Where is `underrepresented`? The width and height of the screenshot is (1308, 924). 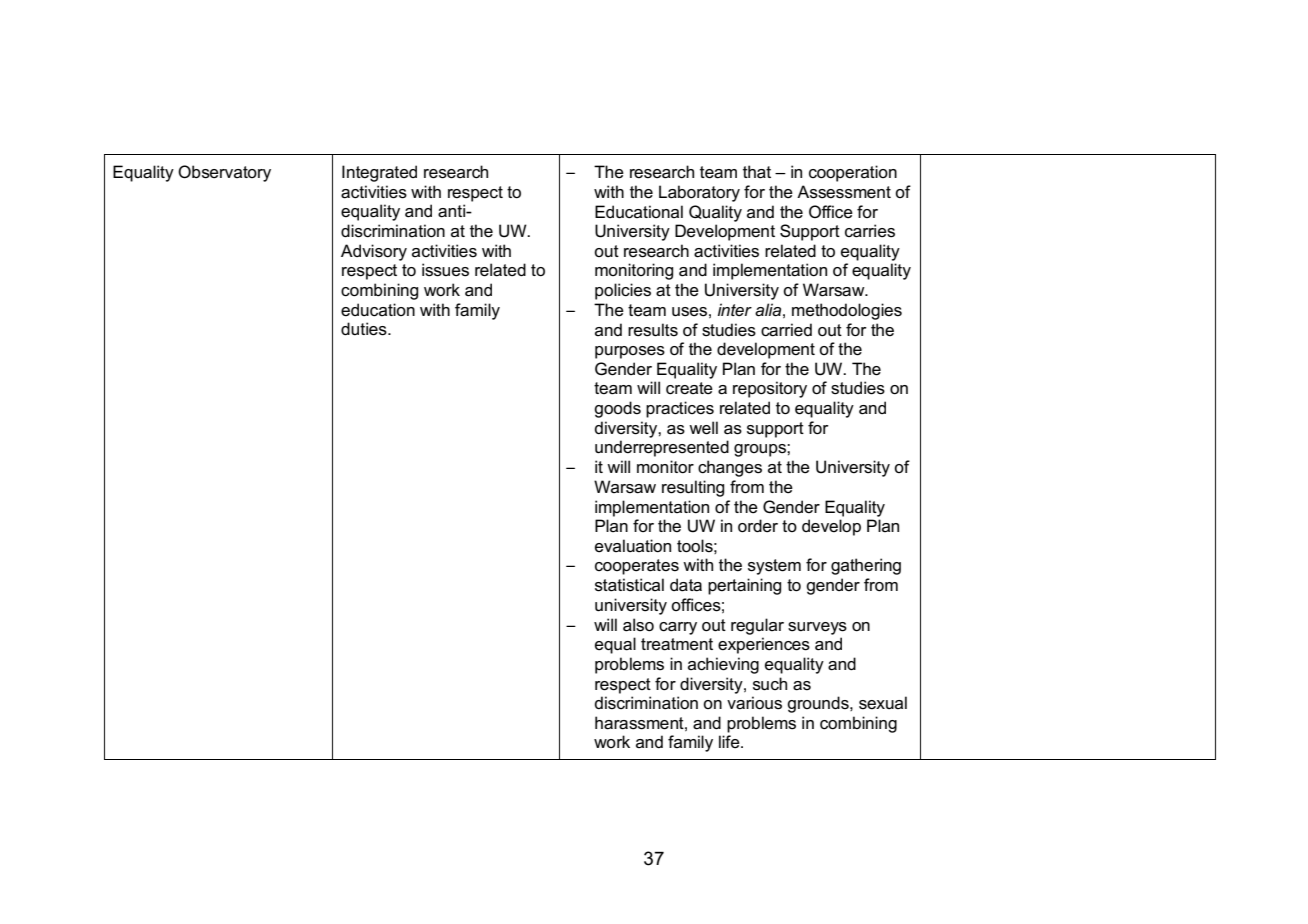
underrepresented is located at coordinates (662, 448).
